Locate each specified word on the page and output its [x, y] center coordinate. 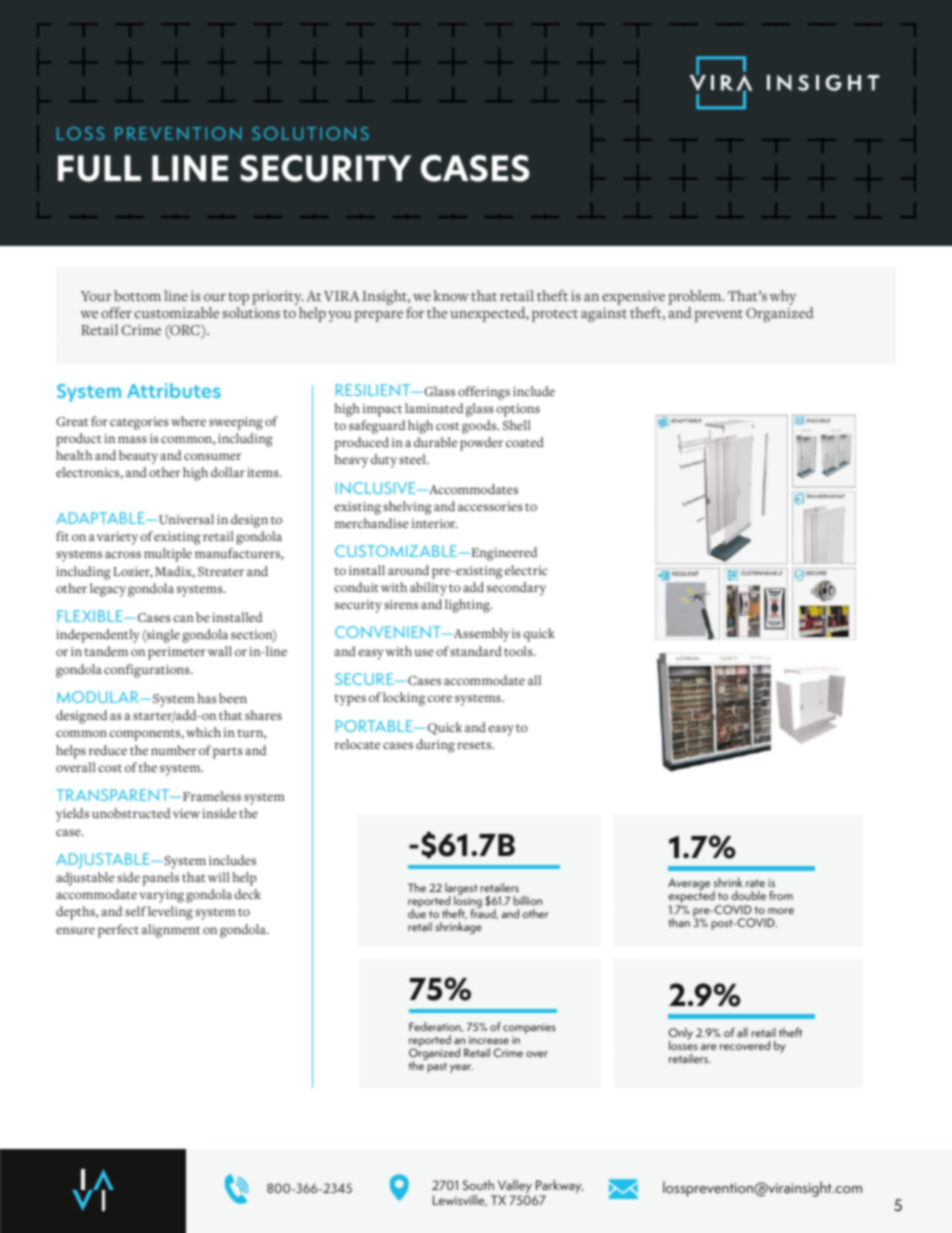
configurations [148, 671]
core [439, 698]
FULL [99, 168]
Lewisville [460, 1201]
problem [696, 297]
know [451, 295]
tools [519, 651]
